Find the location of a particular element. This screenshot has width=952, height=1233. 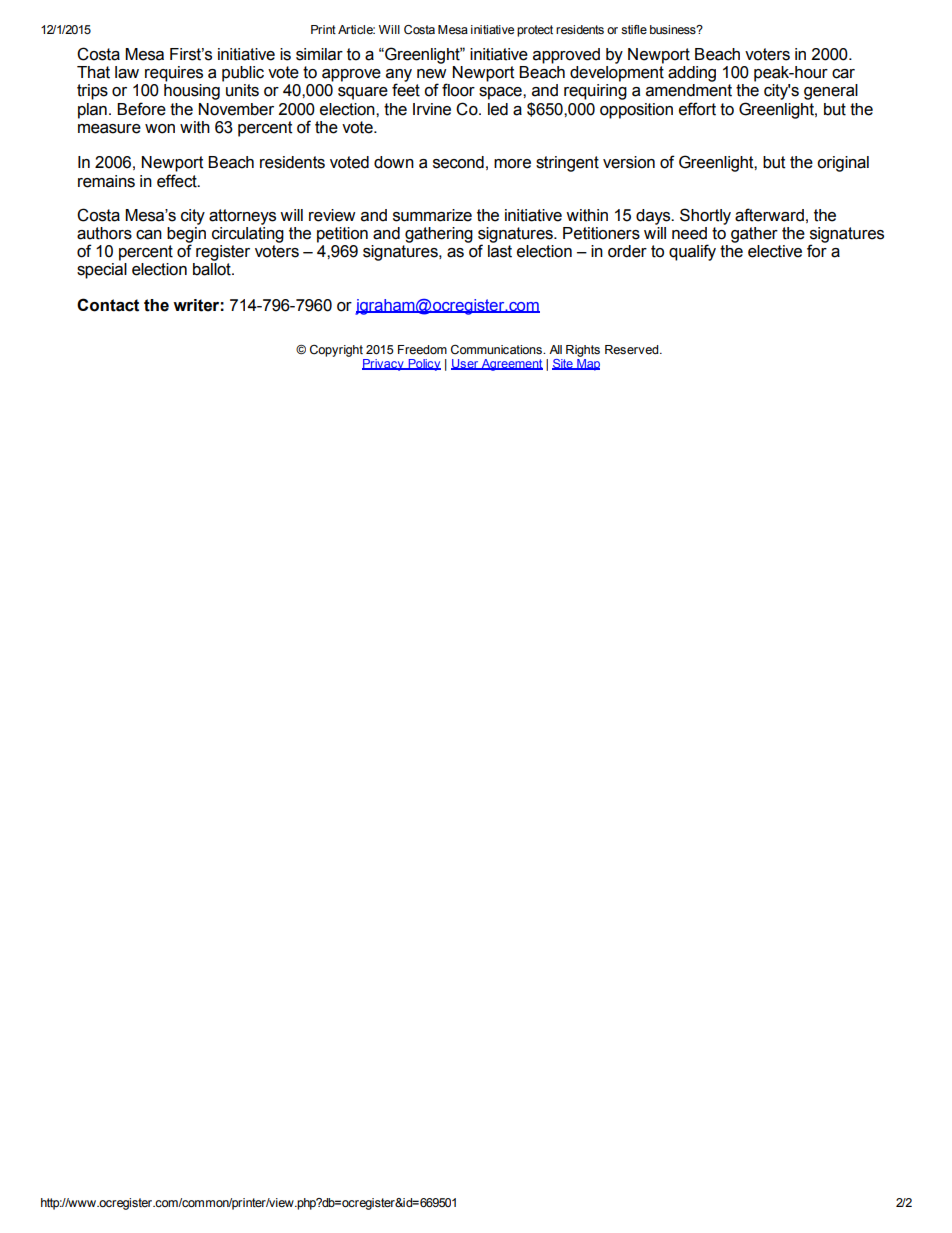

stifle is located at coordinates (634, 29).
